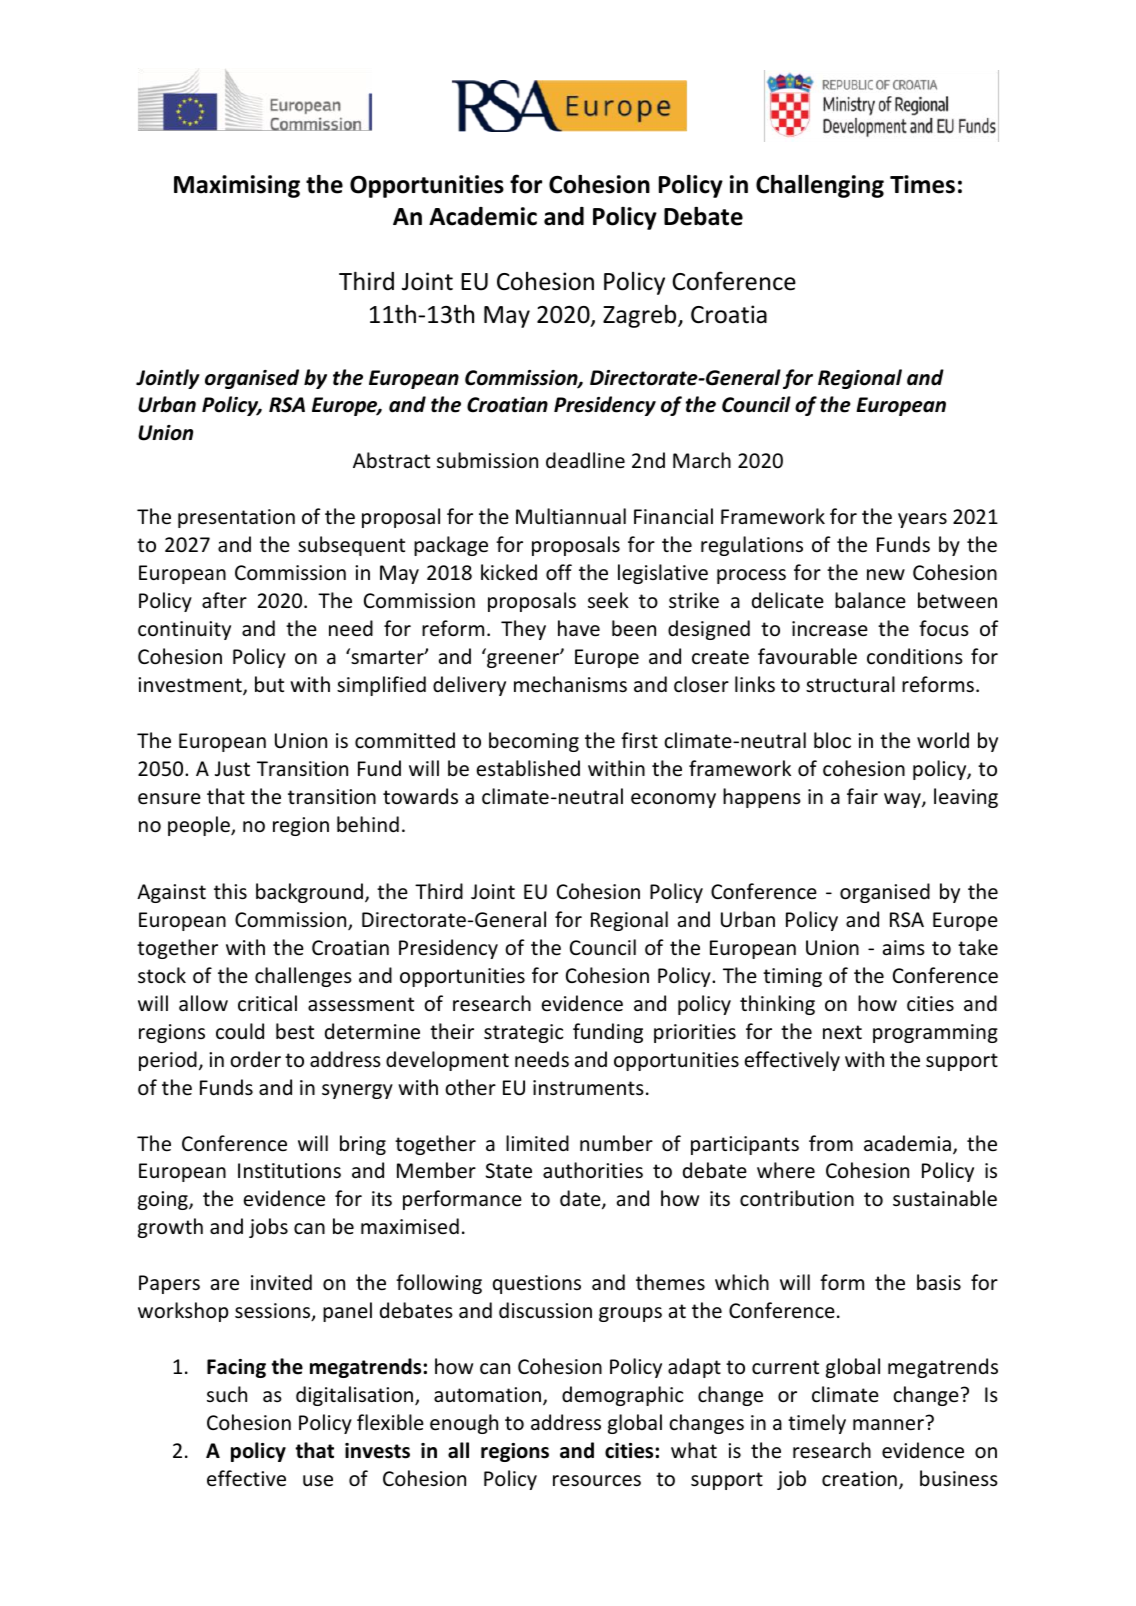  What do you see at coordinates (227, 1394) in the screenshot?
I see `such` at bounding box center [227, 1394].
